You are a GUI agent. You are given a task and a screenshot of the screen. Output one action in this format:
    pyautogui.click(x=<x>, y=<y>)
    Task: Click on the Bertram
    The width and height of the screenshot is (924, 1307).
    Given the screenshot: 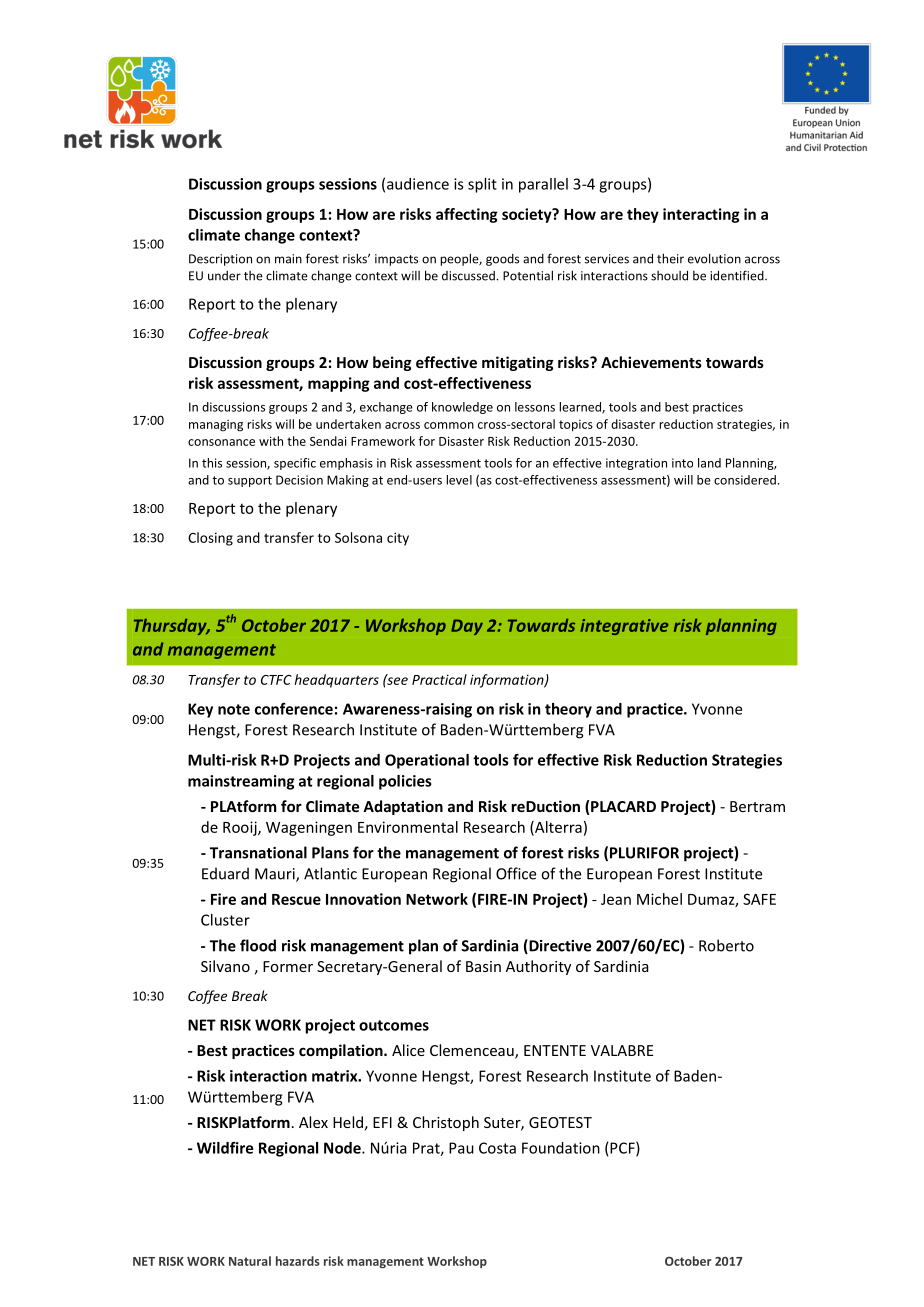 What is the action you would take?
    pyautogui.click(x=757, y=806)
